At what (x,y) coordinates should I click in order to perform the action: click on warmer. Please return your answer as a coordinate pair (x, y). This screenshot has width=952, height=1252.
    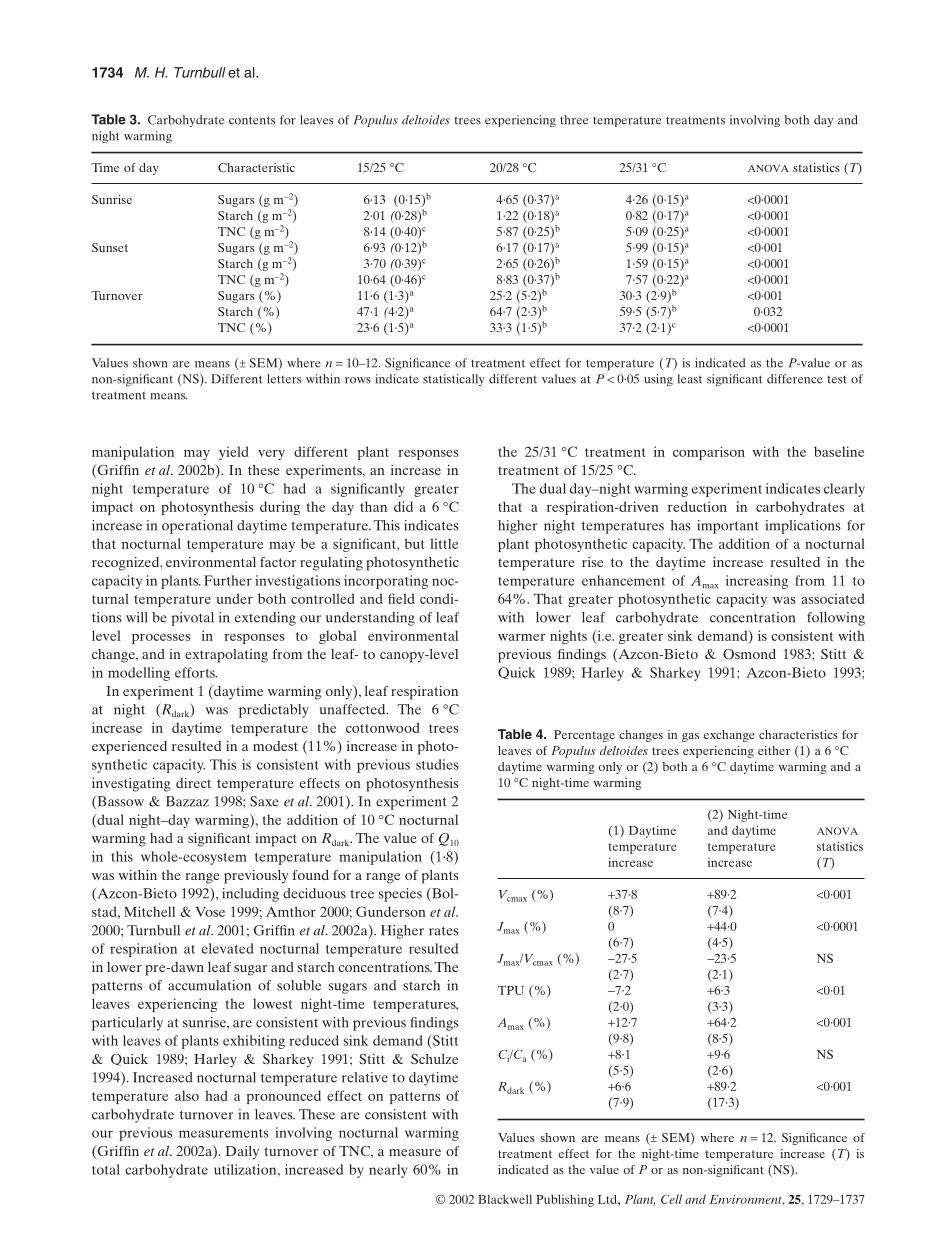
    Looking at the image, I should click on (522, 637).
